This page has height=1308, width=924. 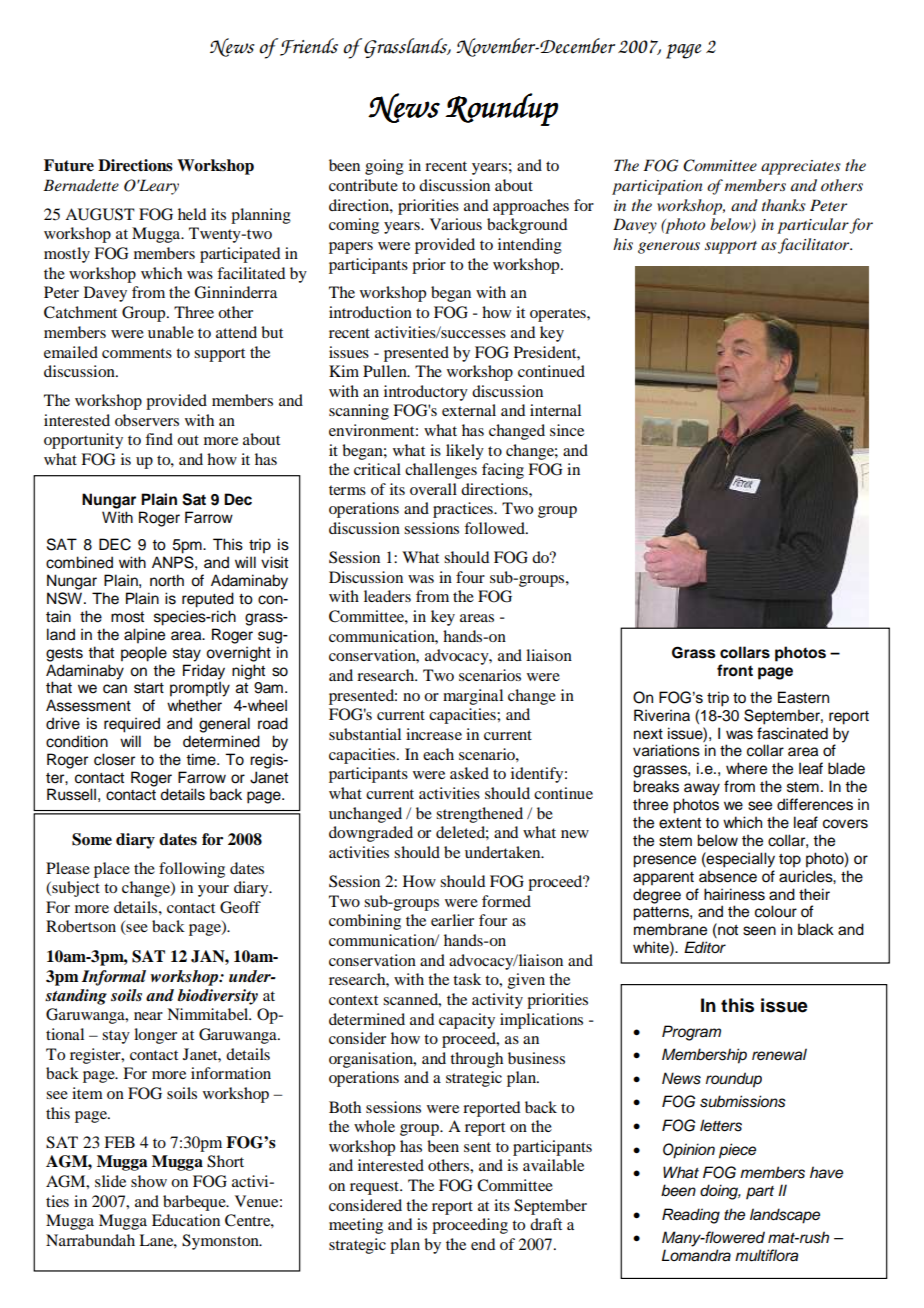 I want to click on appreciates, so click(x=801, y=167).
